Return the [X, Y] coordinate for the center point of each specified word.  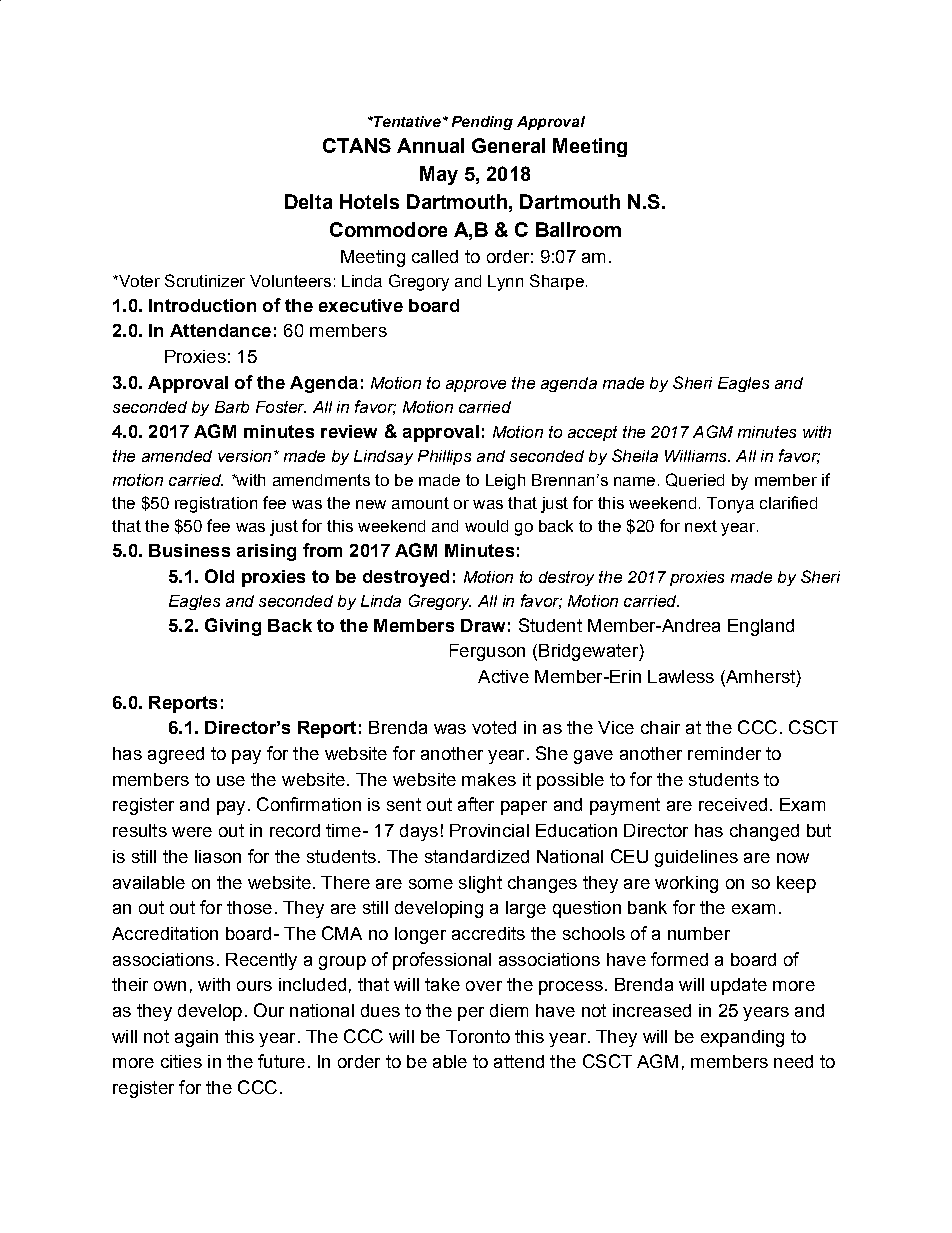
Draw [483, 625]
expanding [742, 1038]
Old [219, 576]
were [192, 832]
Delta [308, 201]
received [733, 804]
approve [476, 386]
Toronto [478, 1036]
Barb [232, 407]
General [508, 145]
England [761, 627]
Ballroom [578, 229]
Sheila [635, 455]
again [196, 1038]
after [476, 804]
